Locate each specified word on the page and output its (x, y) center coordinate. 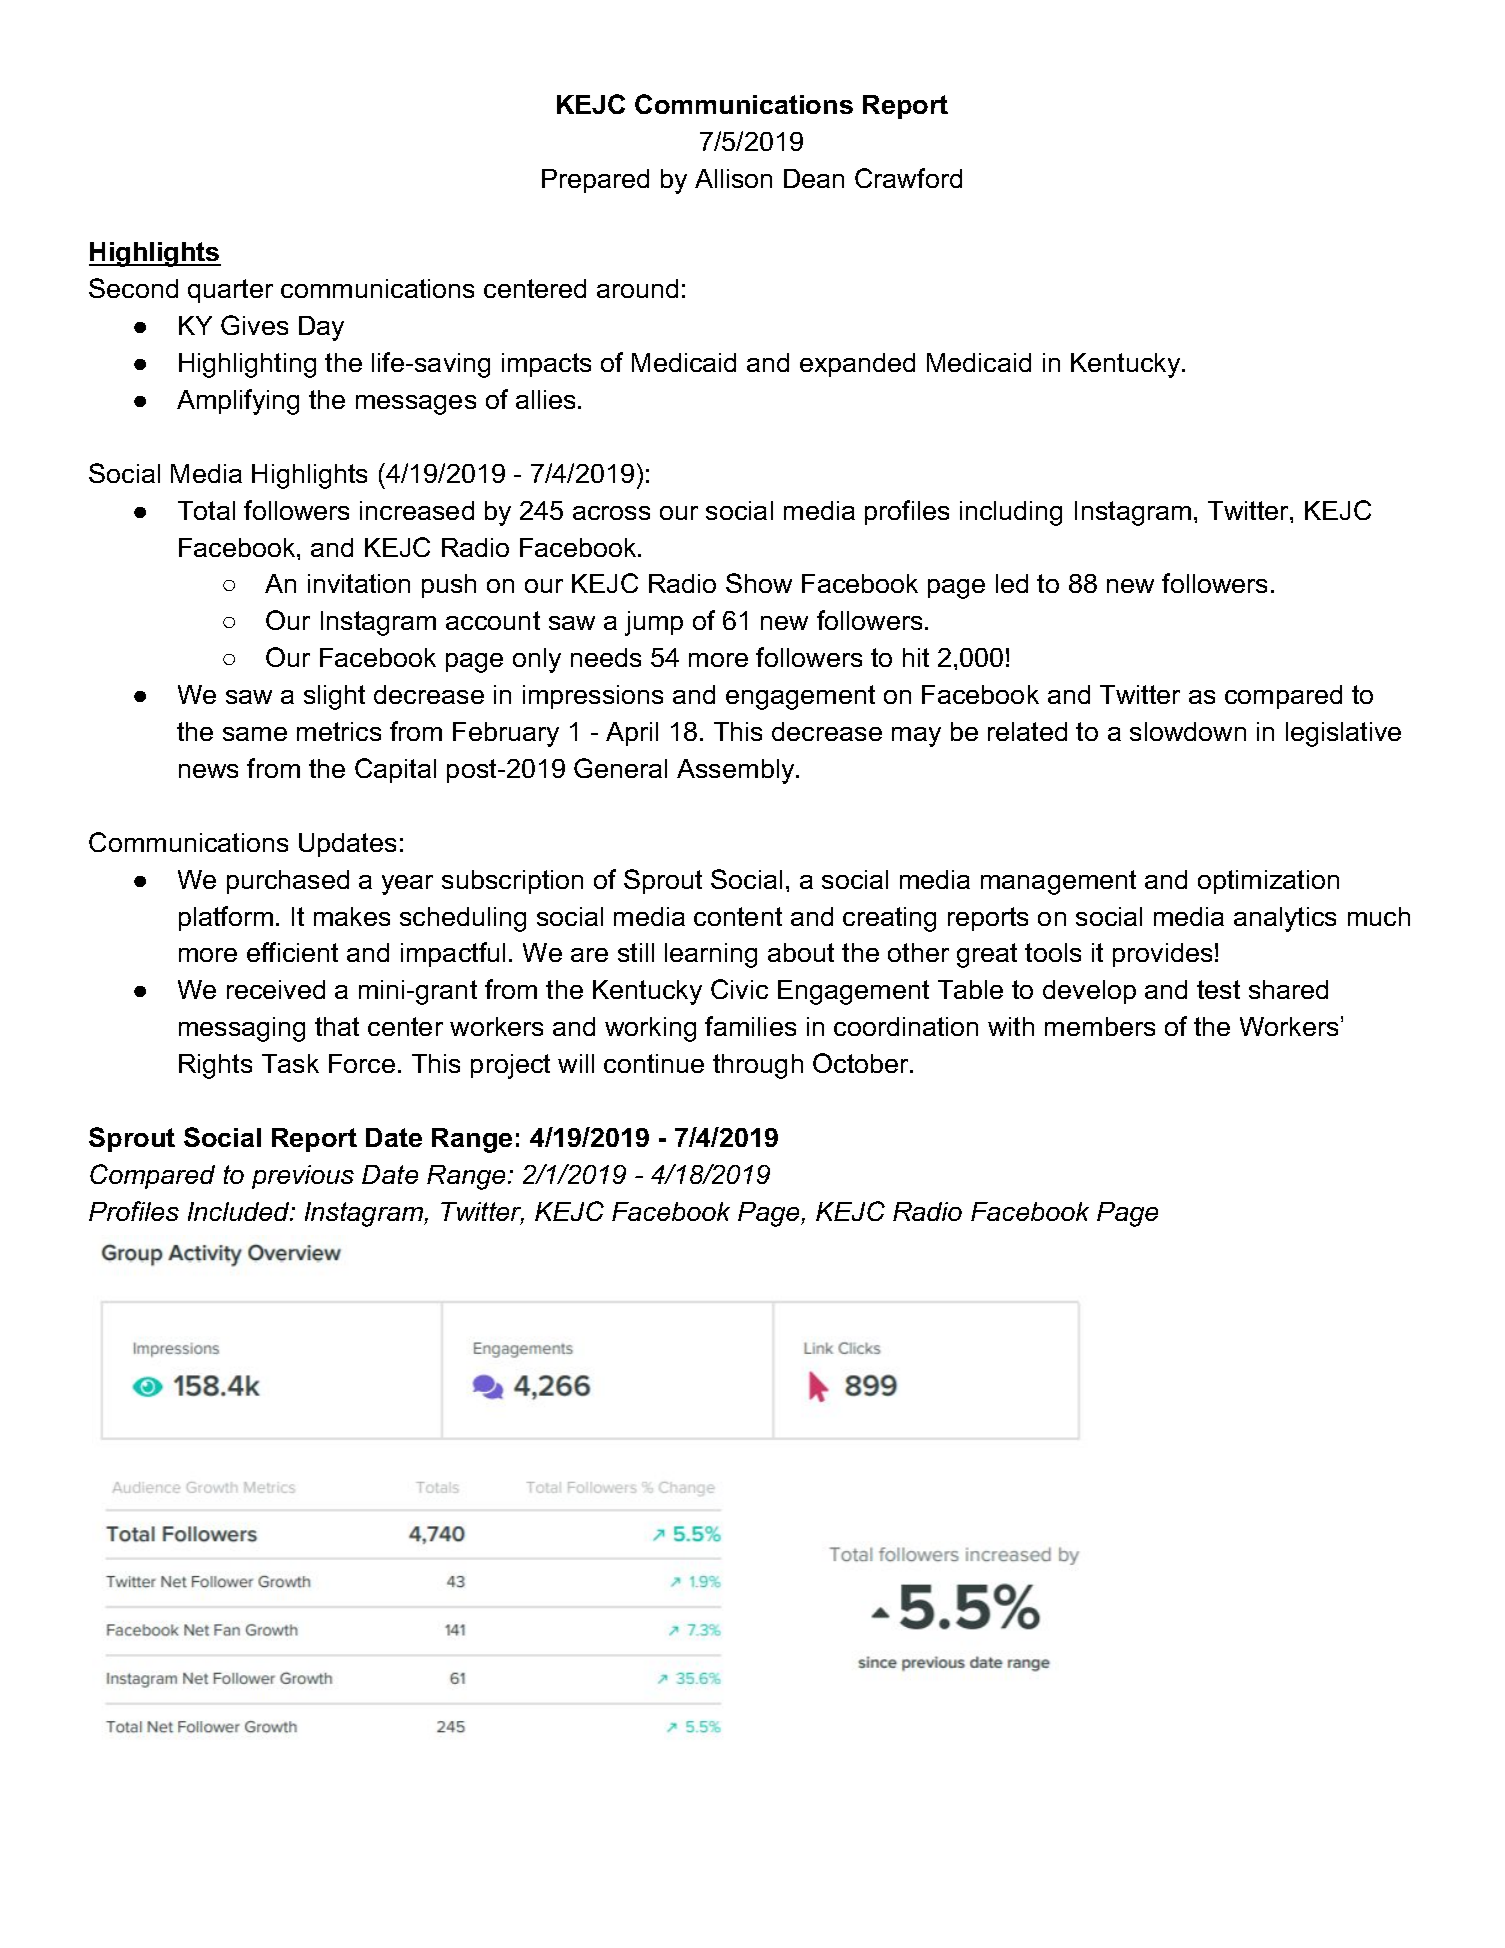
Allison (733, 178)
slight (334, 697)
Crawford (908, 178)
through (758, 1066)
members (1100, 1026)
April (632, 734)
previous (303, 1177)
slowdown (1188, 731)
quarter (230, 291)
